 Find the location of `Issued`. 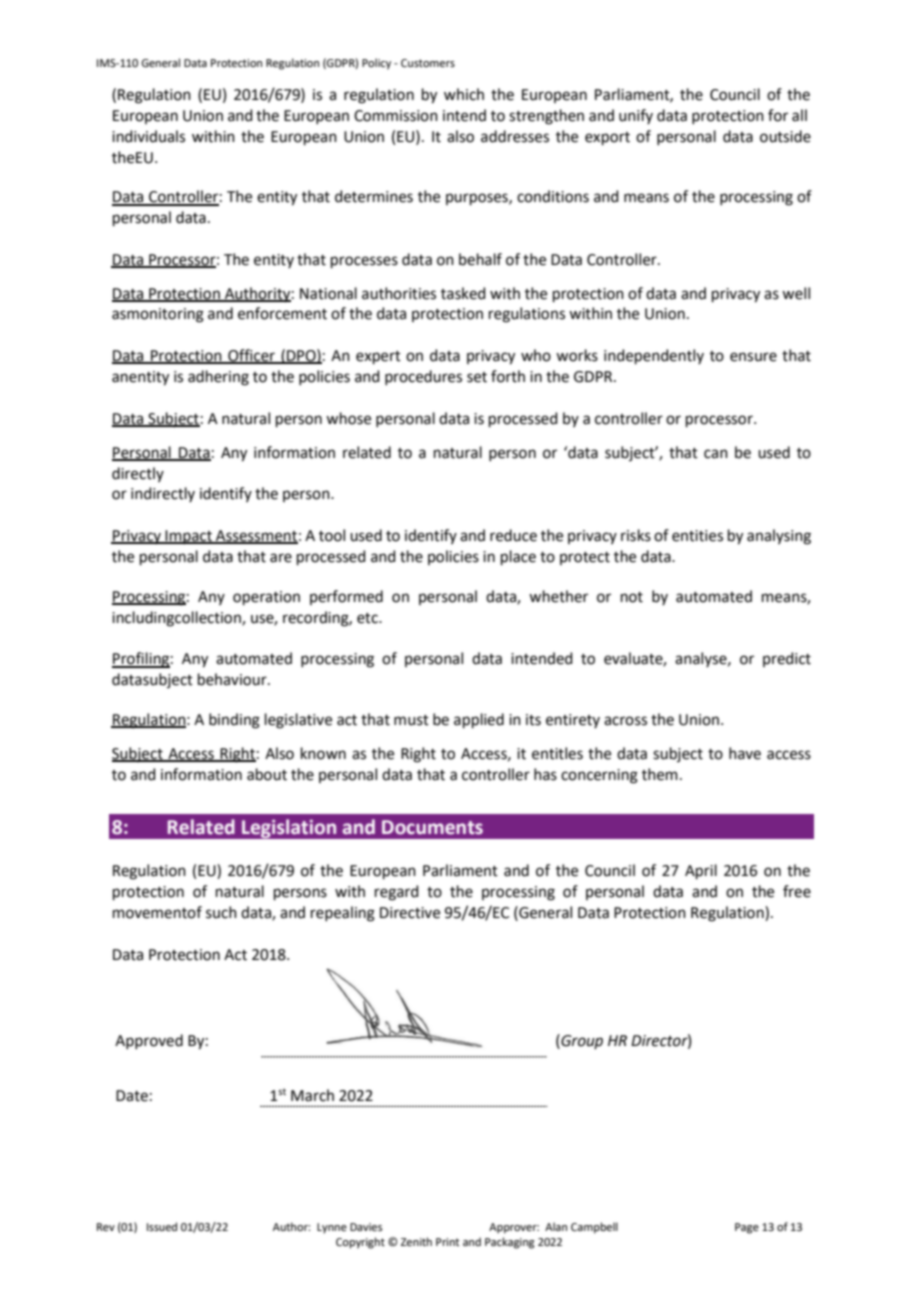

Issued is located at coordinates (162, 1226).
